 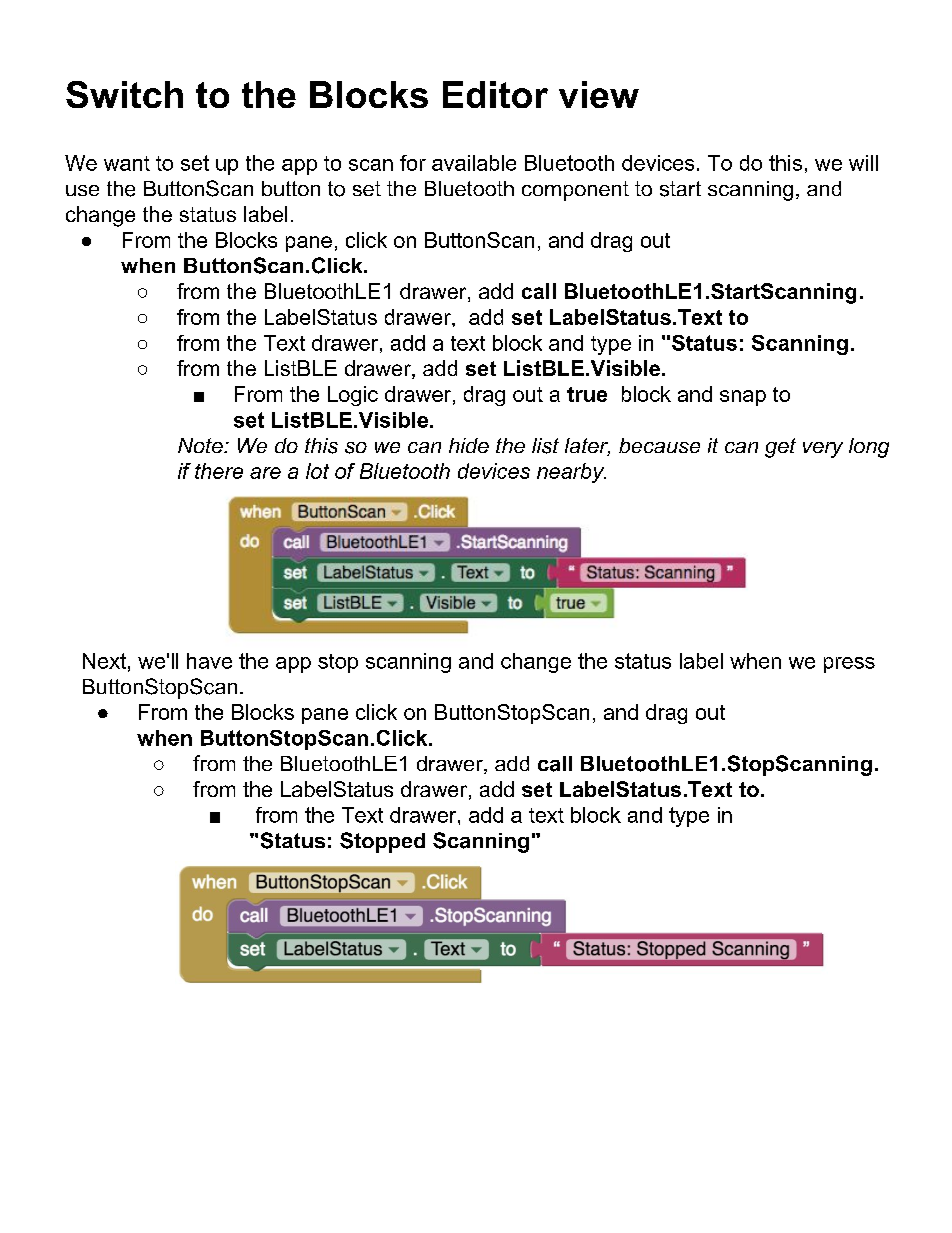 What do you see at coordinates (587, 394) in the screenshot?
I see `true` at bounding box center [587, 394].
